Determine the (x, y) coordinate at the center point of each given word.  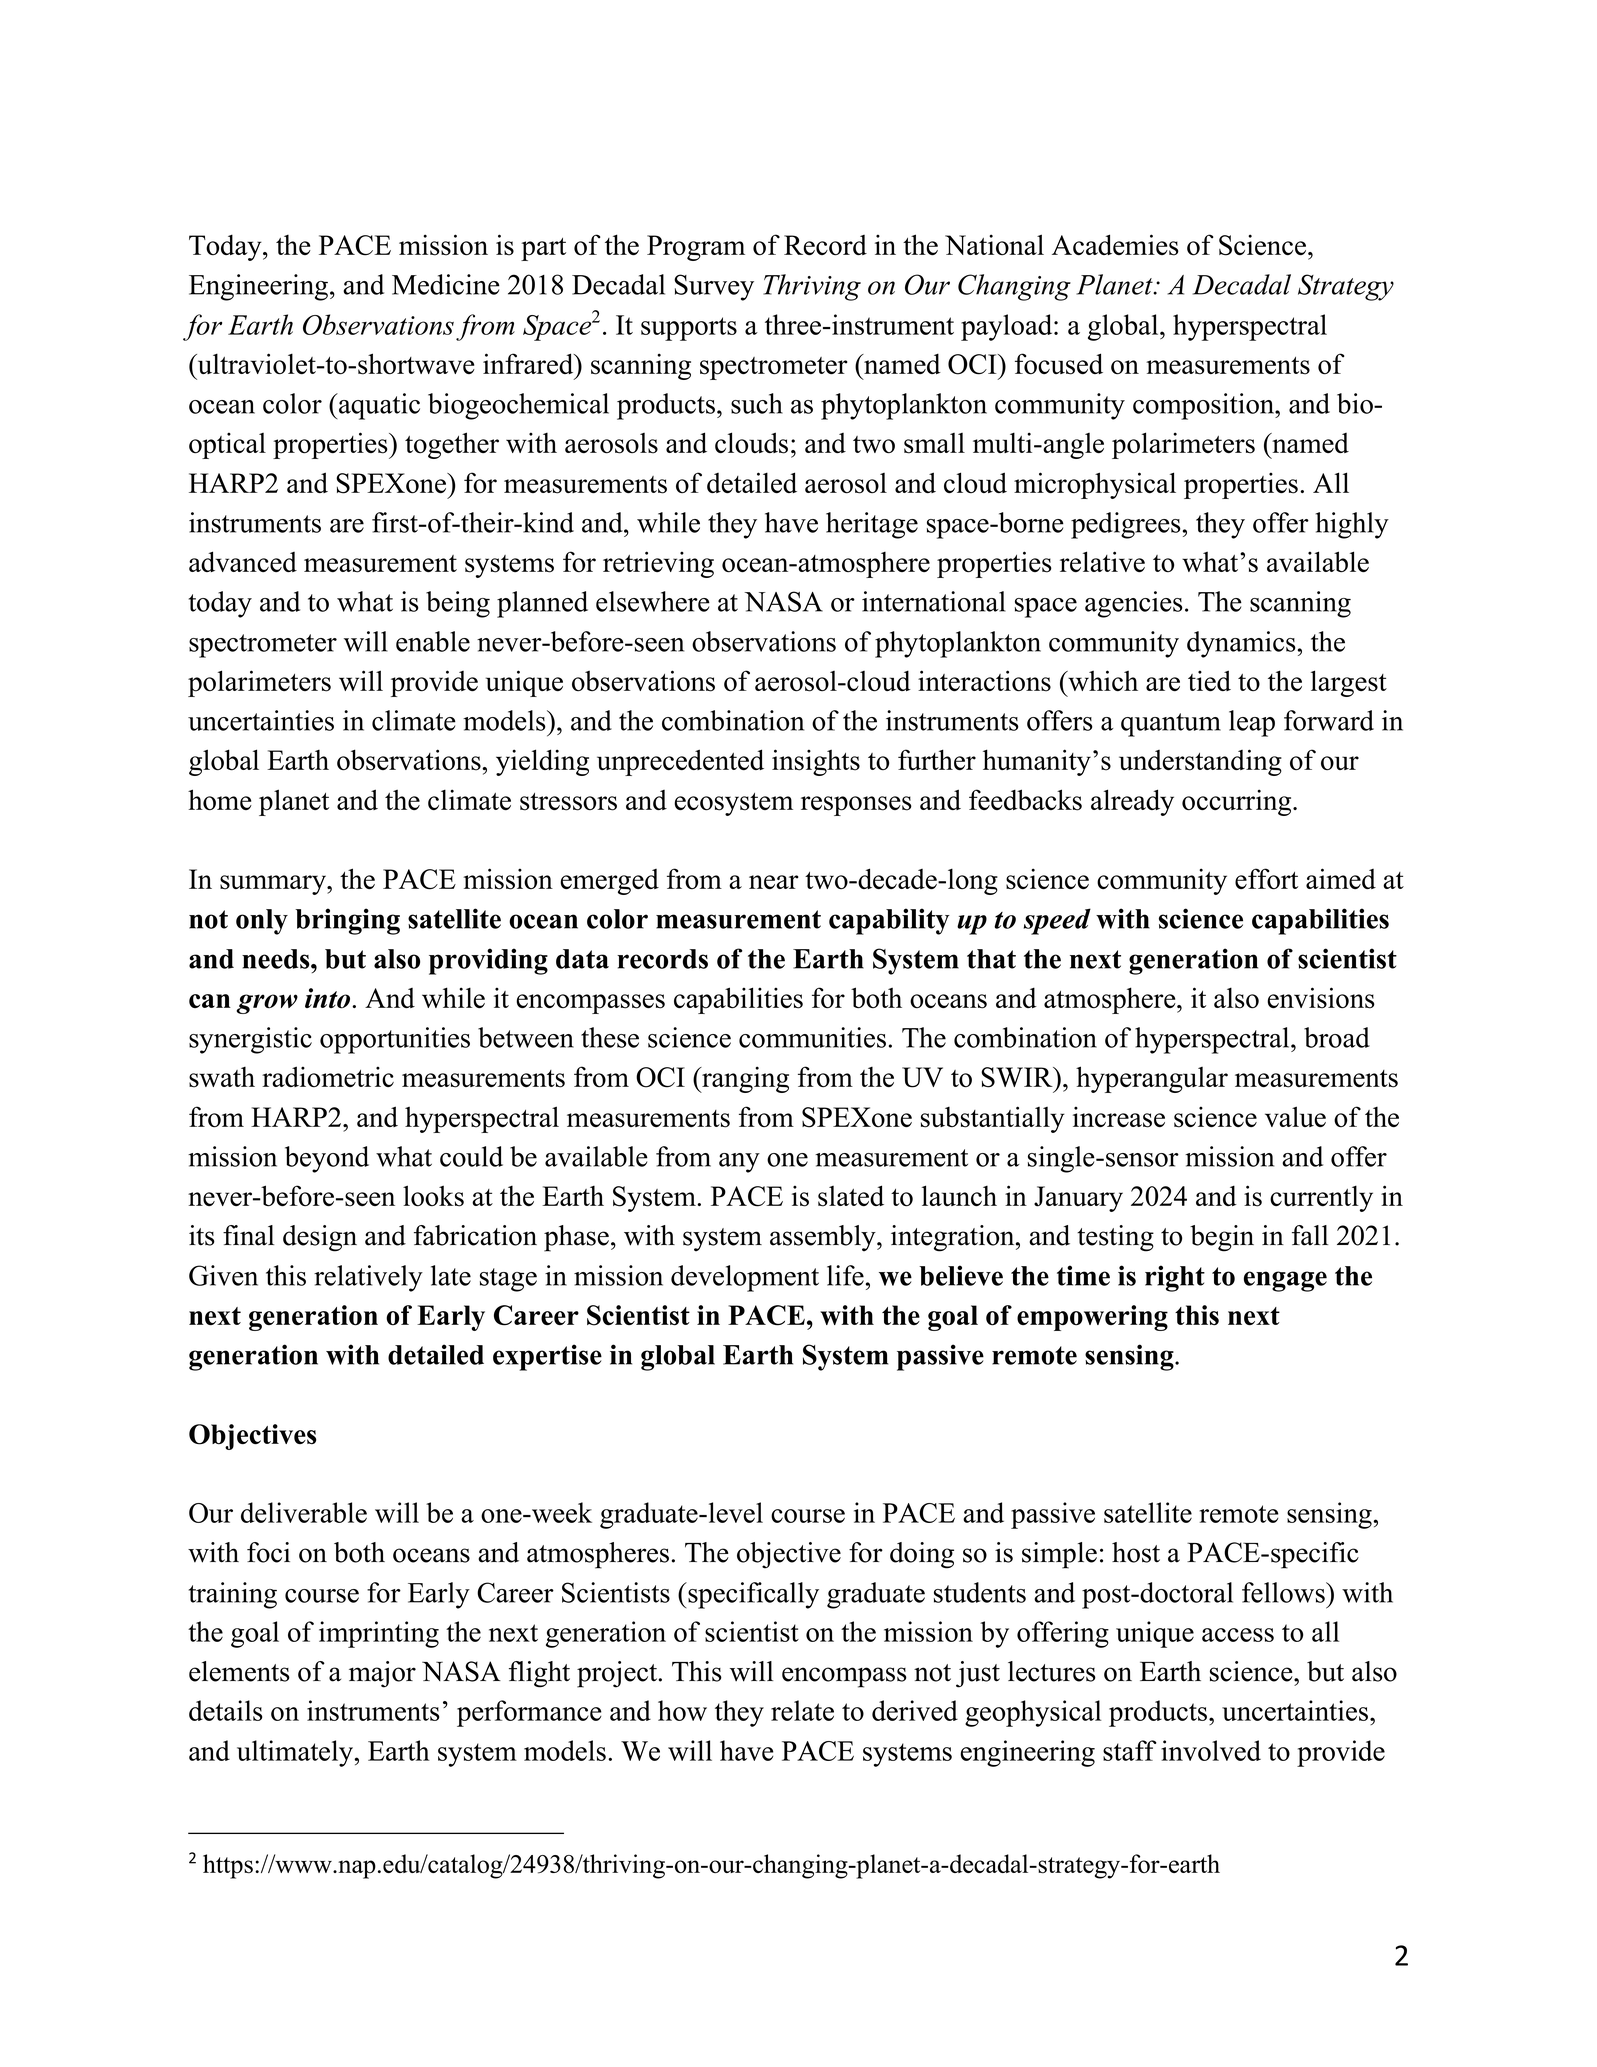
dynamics (1241, 644)
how (682, 1710)
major (382, 1674)
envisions (1321, 998)
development (745, 1278)
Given (223, 1275)
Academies (1115, 245)
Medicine (446, 284)
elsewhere (653, 601)
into (329, 998)
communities (812, 1037)
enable (433, 641)
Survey (714, 287)
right (1175, 1278)
